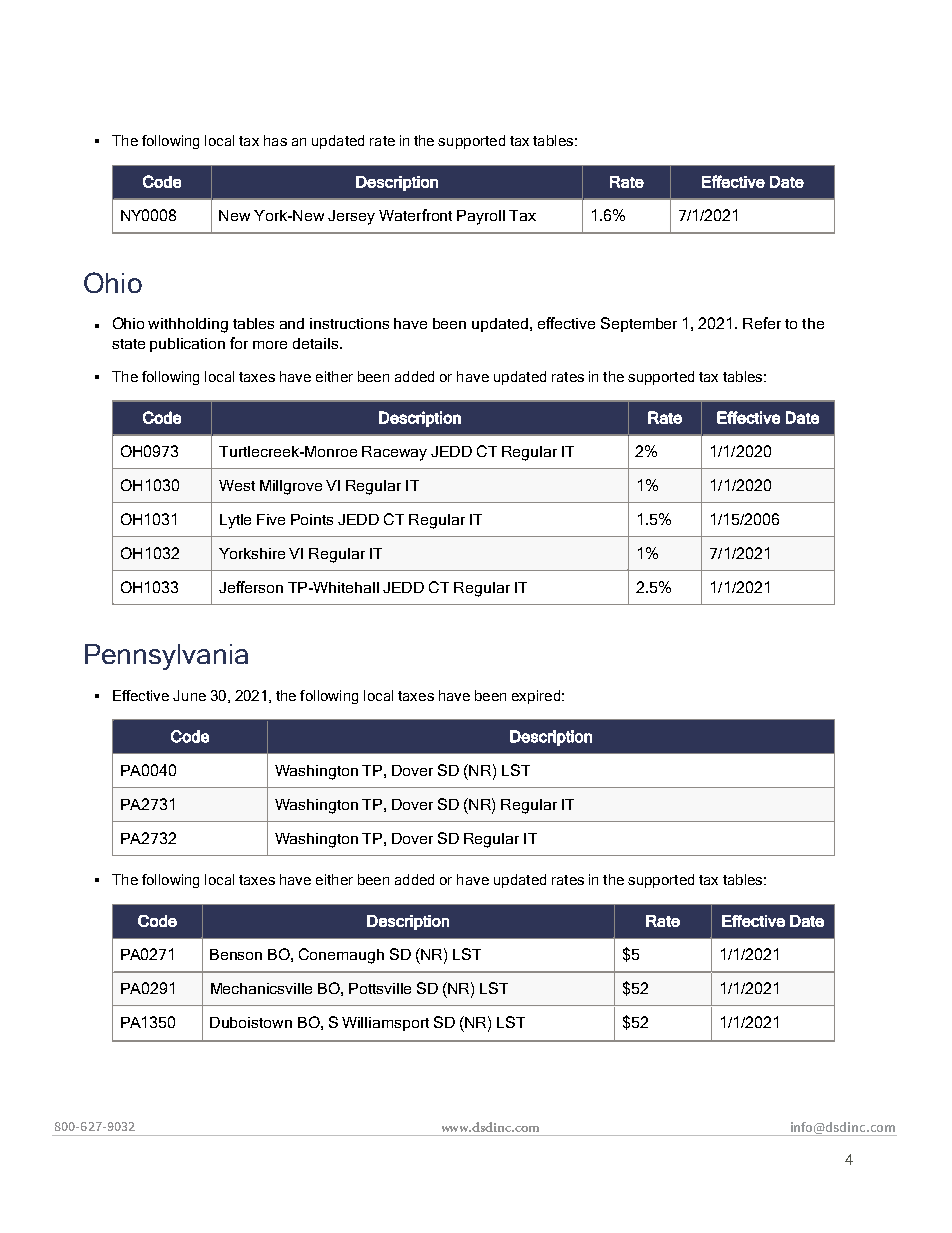 This page has width=952, height=1233. Describe the element at coordinates (536, 697) in the page. I see `expired` at that location.
